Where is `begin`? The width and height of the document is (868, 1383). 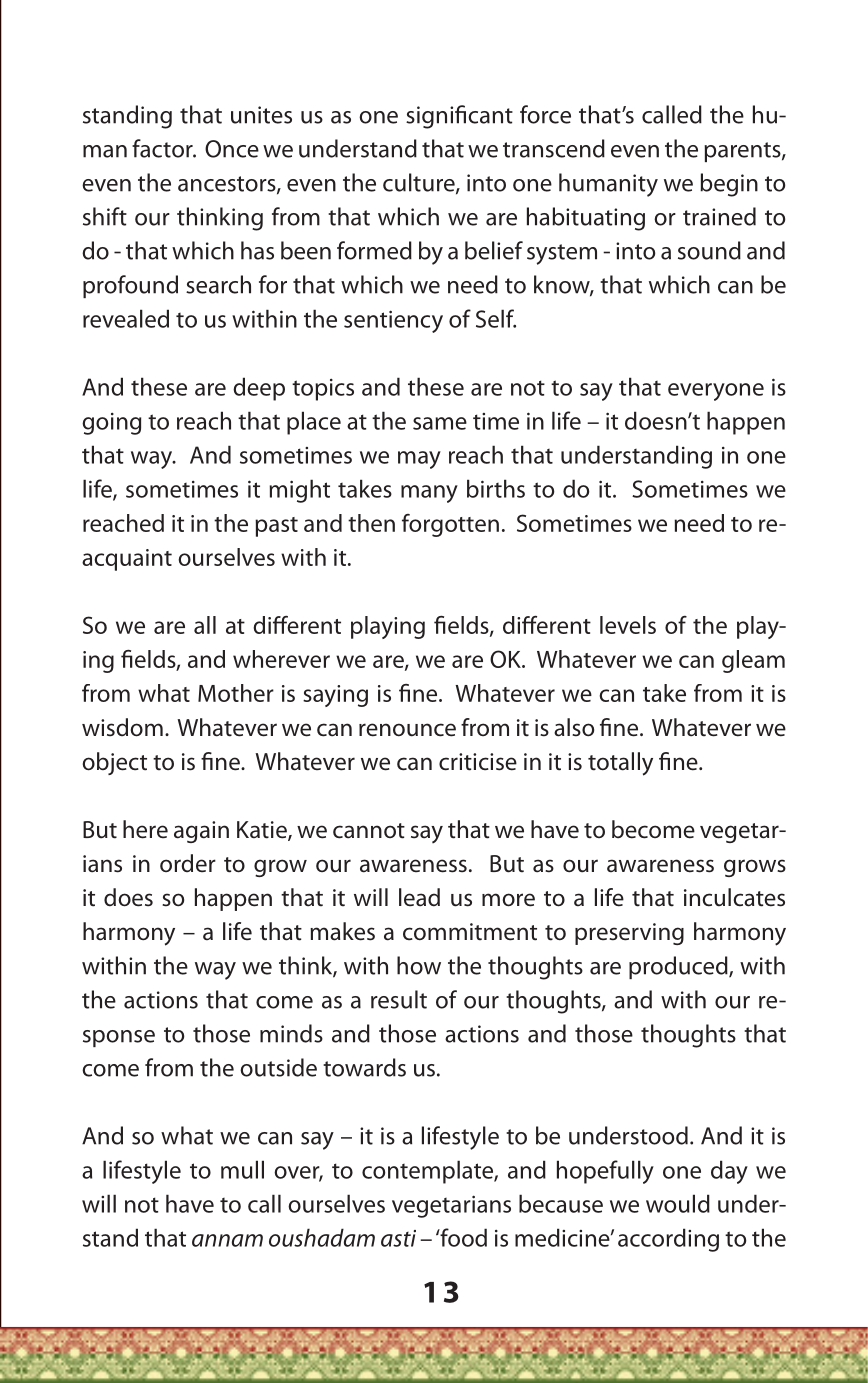 begin is located at coordinates (729, 185).
